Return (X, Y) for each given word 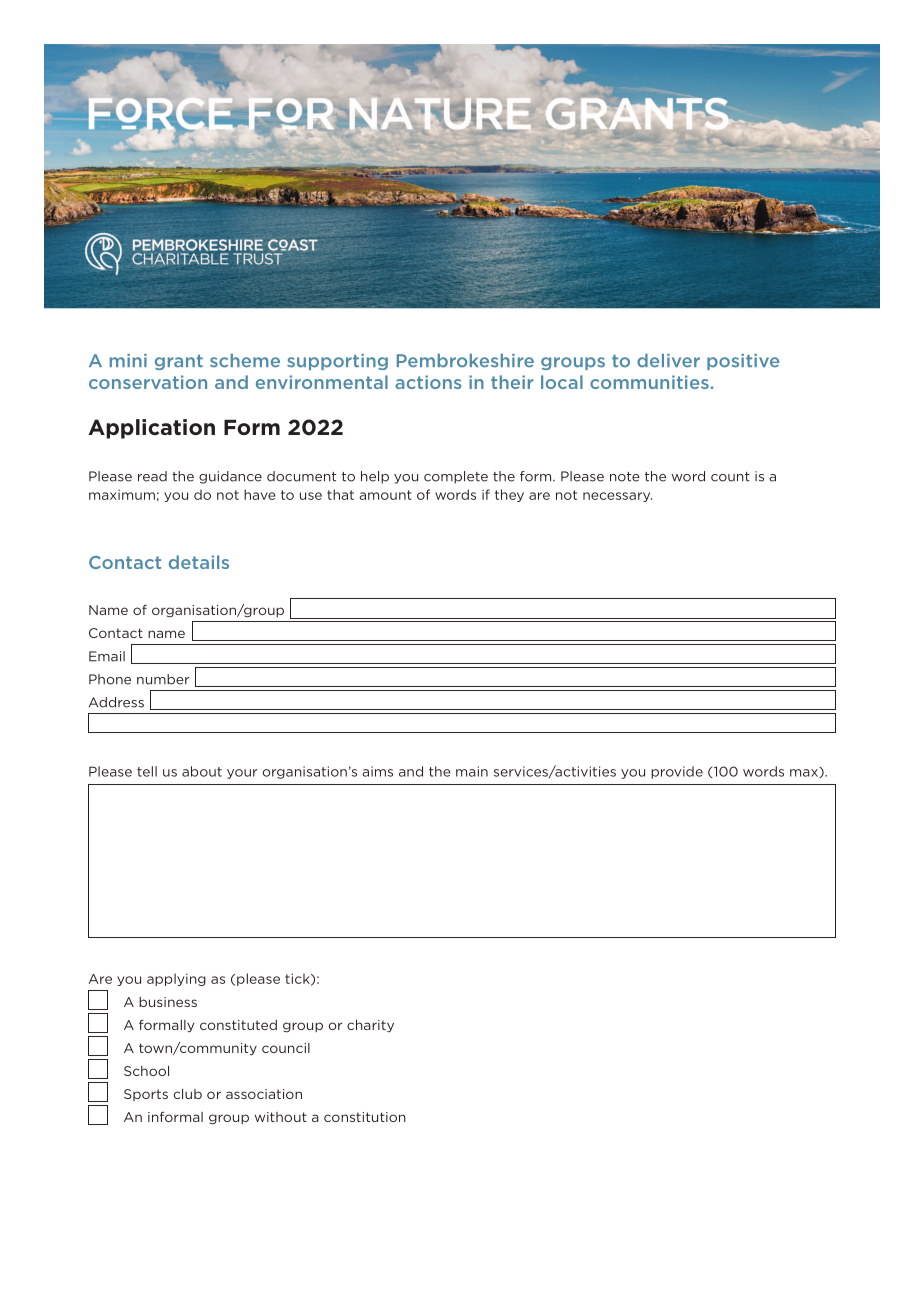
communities (649, 382)
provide (677, 772)
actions (428, 382)
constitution (365, 1117)
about (202, 771)
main (472, 771)
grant (179, 362)
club (188, 1094)
